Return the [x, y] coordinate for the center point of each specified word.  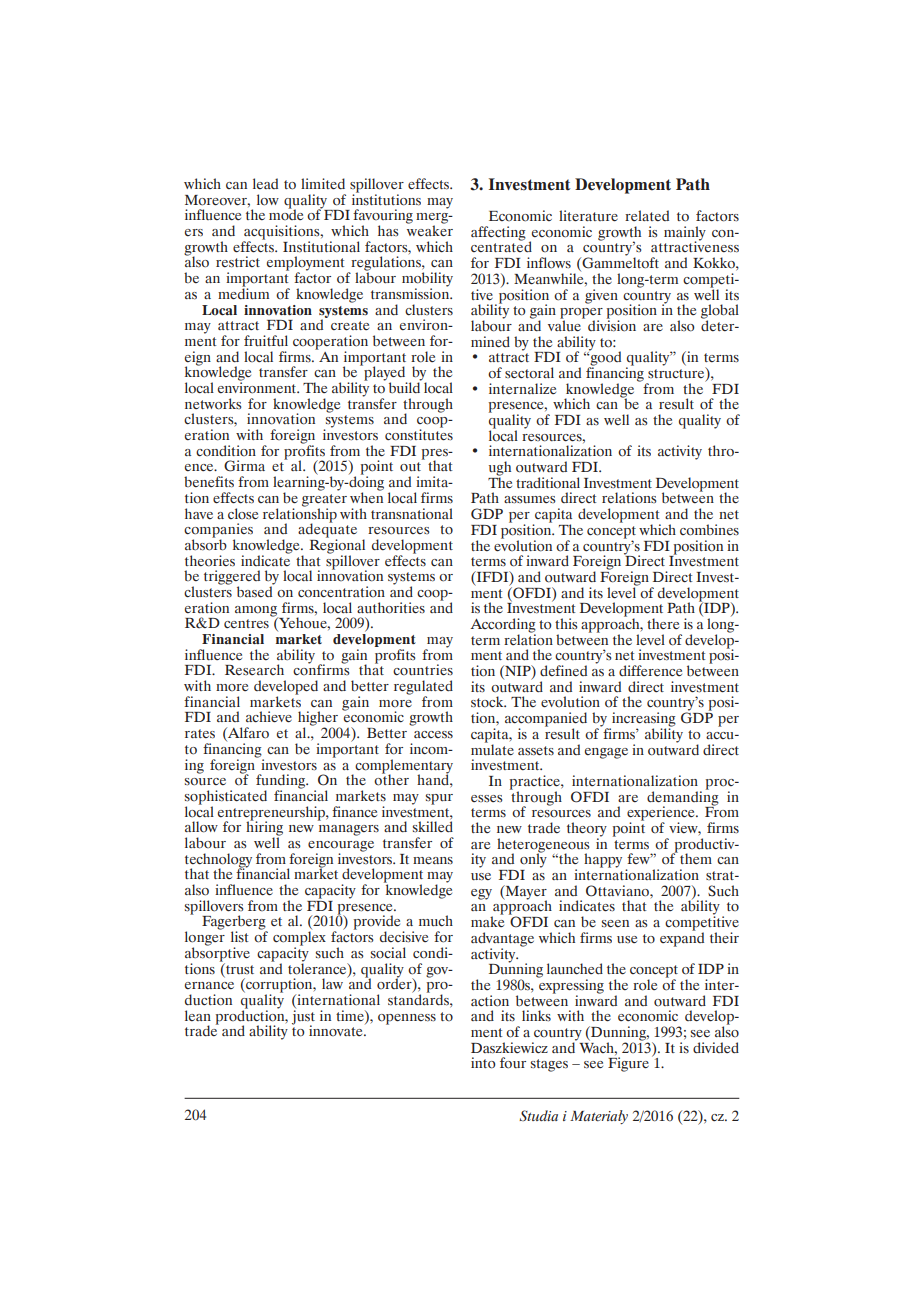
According [503, 626]
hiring [264, 828]
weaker [430, 230]
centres [246, 624]
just [303, 1018]
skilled [433, 826]
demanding [683, 798]
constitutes [419, 434]
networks [213, 404]
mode [286, 213]
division [612, 325]
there [663, 623]
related [647, 215]
